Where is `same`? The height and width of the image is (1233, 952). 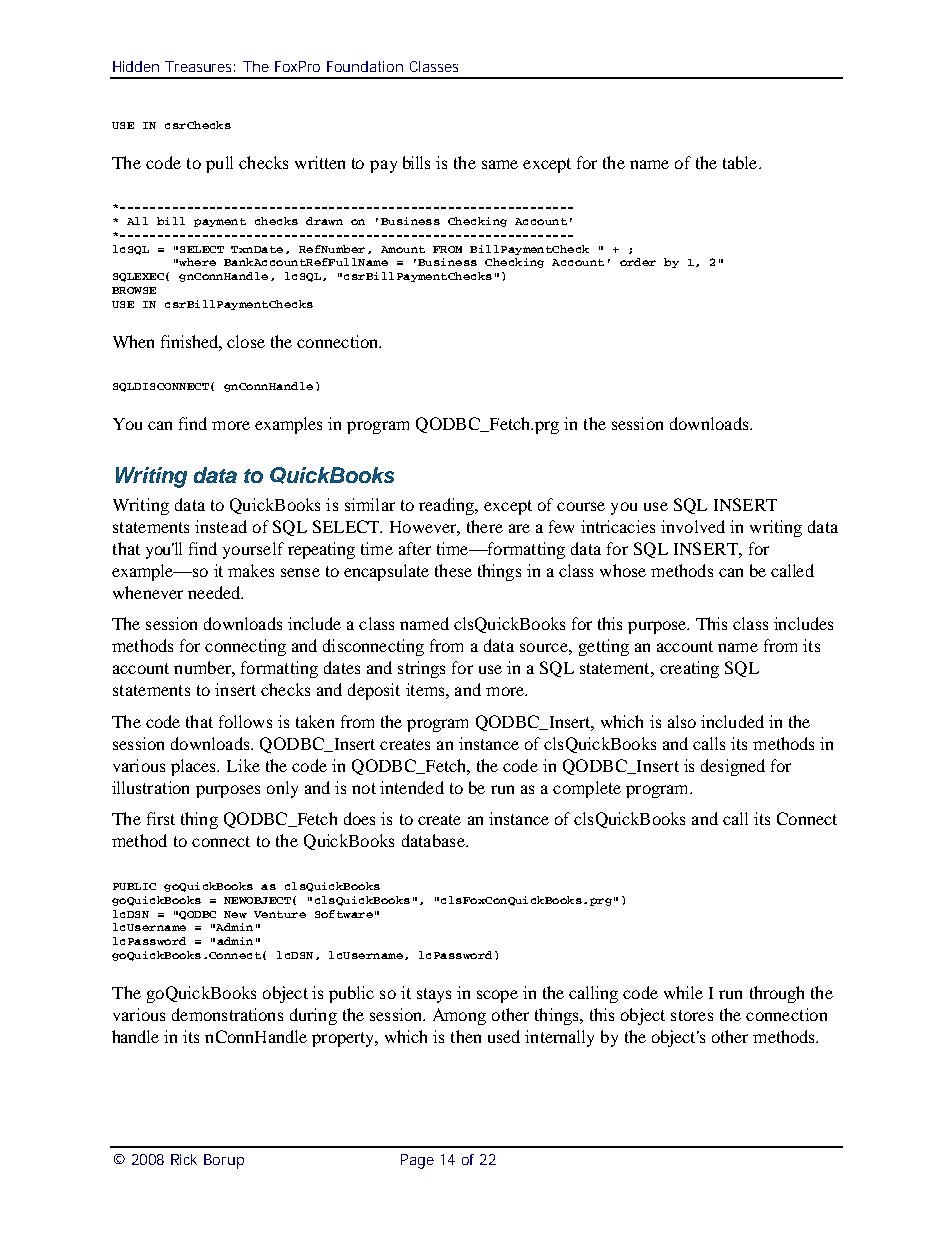
same is located at coordinates (500, 164).
